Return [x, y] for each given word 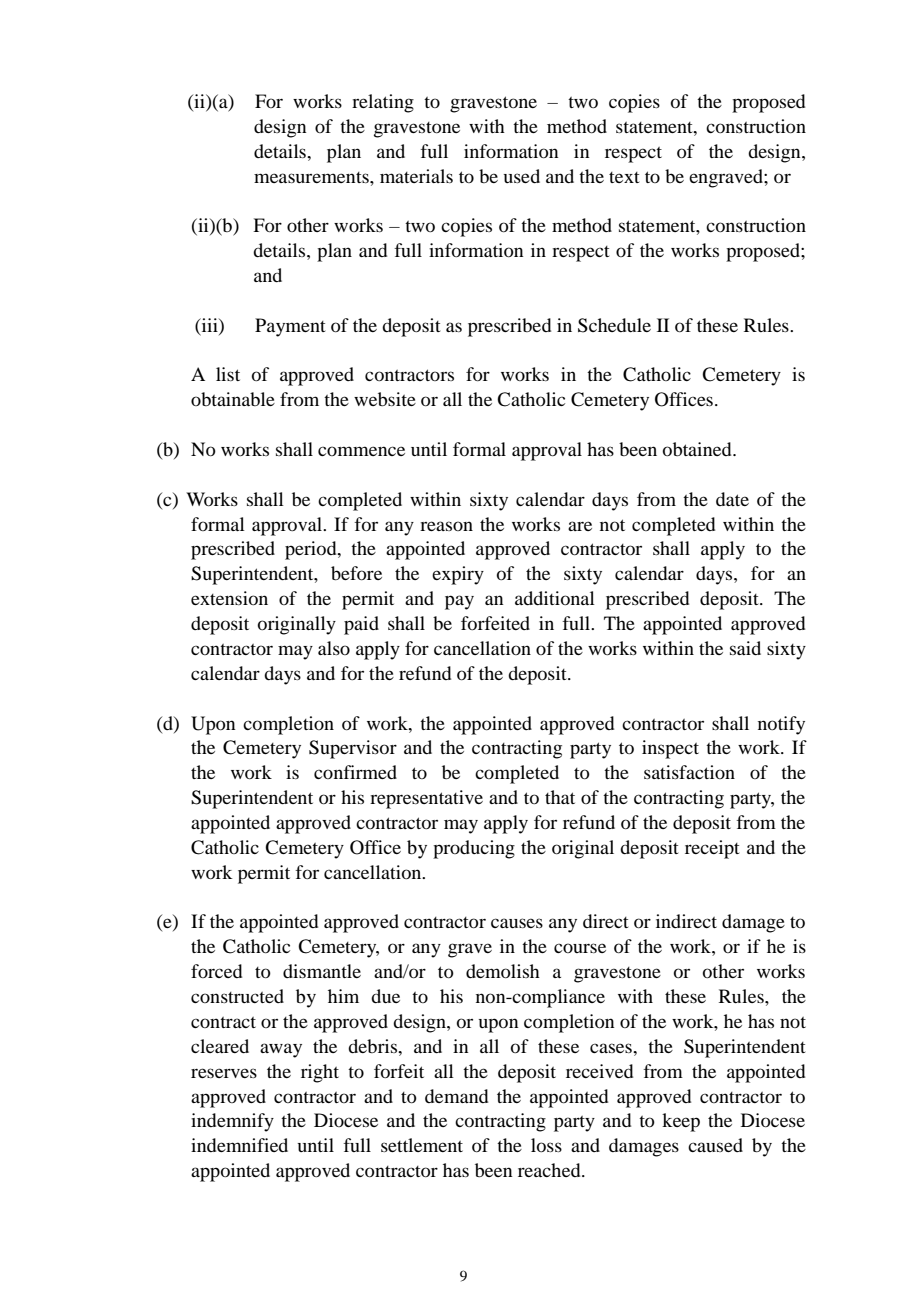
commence [361, 451]
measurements [312, 177]
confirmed [355, 772]
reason [446, 526]
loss [546, 1145]
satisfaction [689, 772]
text [624, 177]
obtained [698, 449]
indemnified [239, 1145]
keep [681, 1122]
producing [474, 849]
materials [416, 176]
